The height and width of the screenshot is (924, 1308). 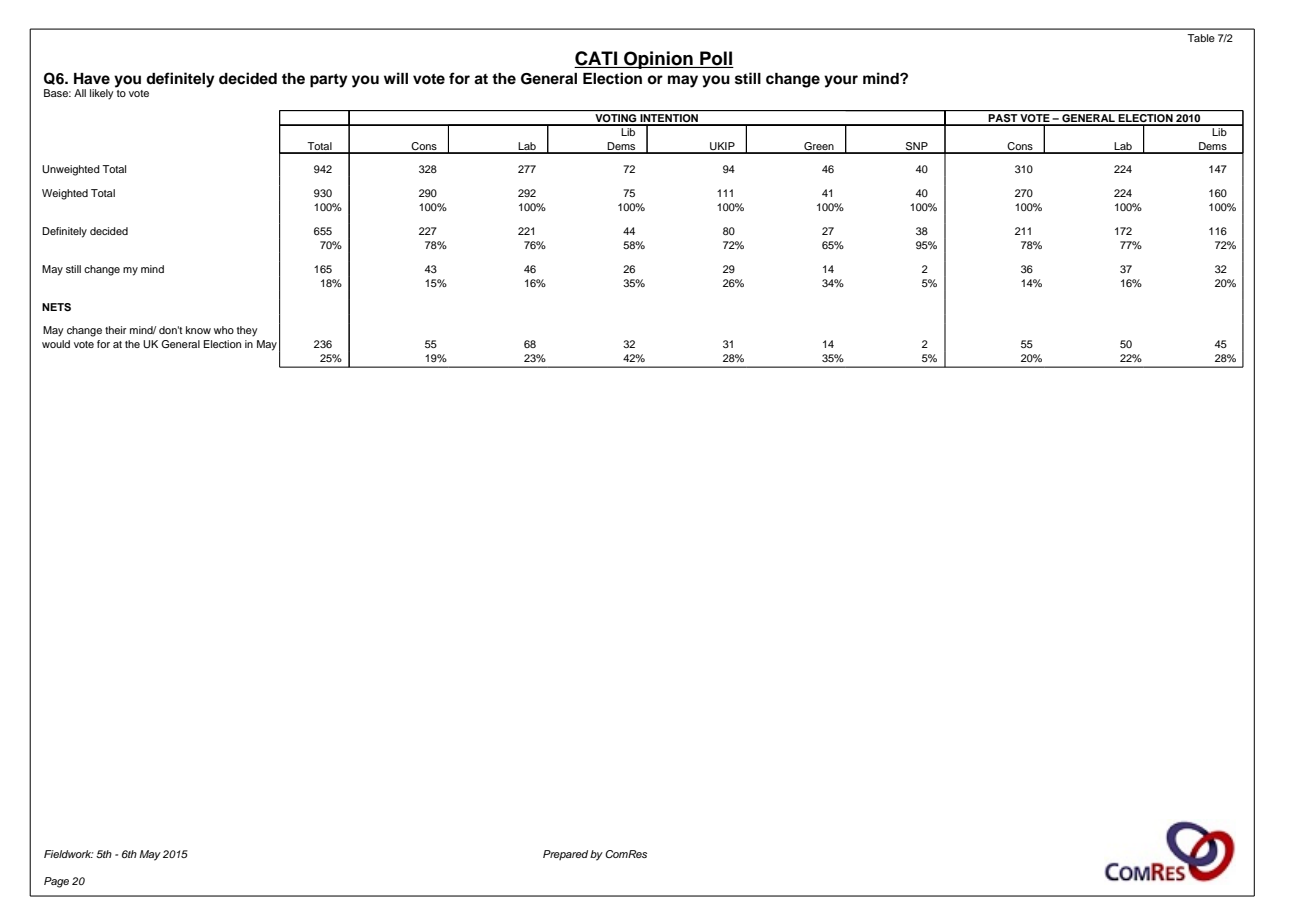 I want to click on Have, so click(x=92, y=78).
